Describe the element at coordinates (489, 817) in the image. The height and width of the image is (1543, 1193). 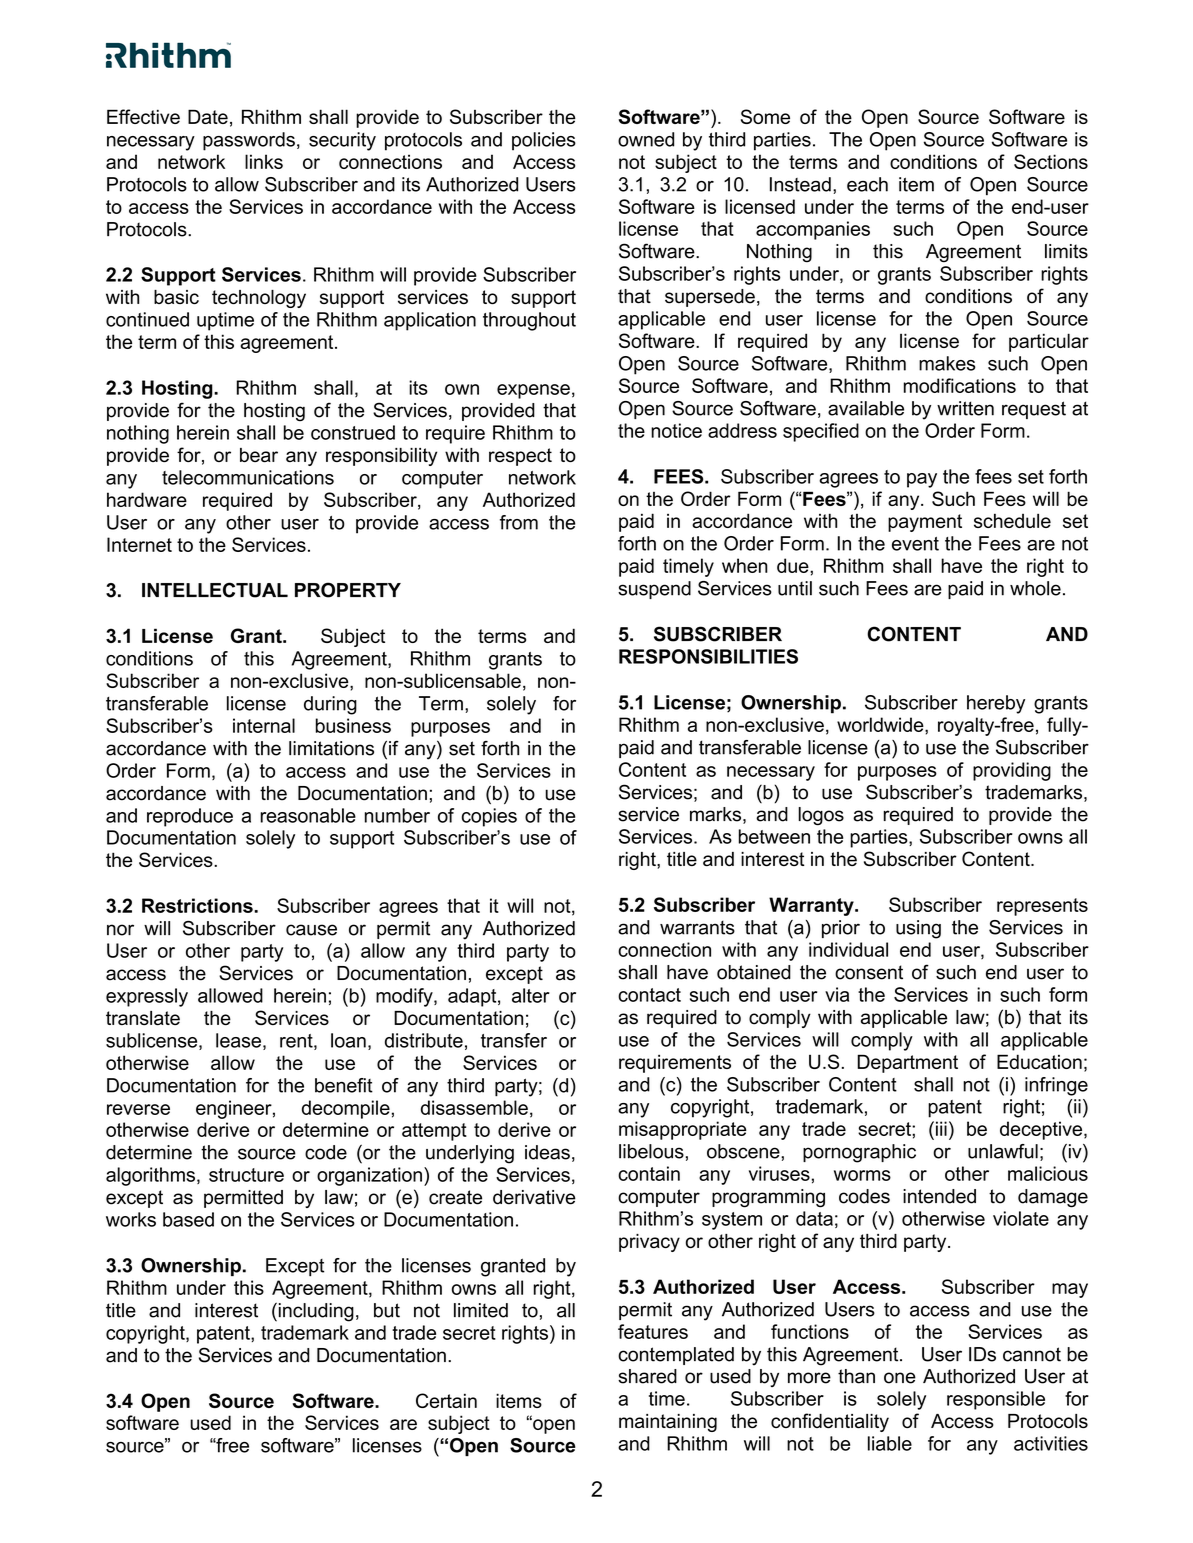
I see `copies` at that location.
